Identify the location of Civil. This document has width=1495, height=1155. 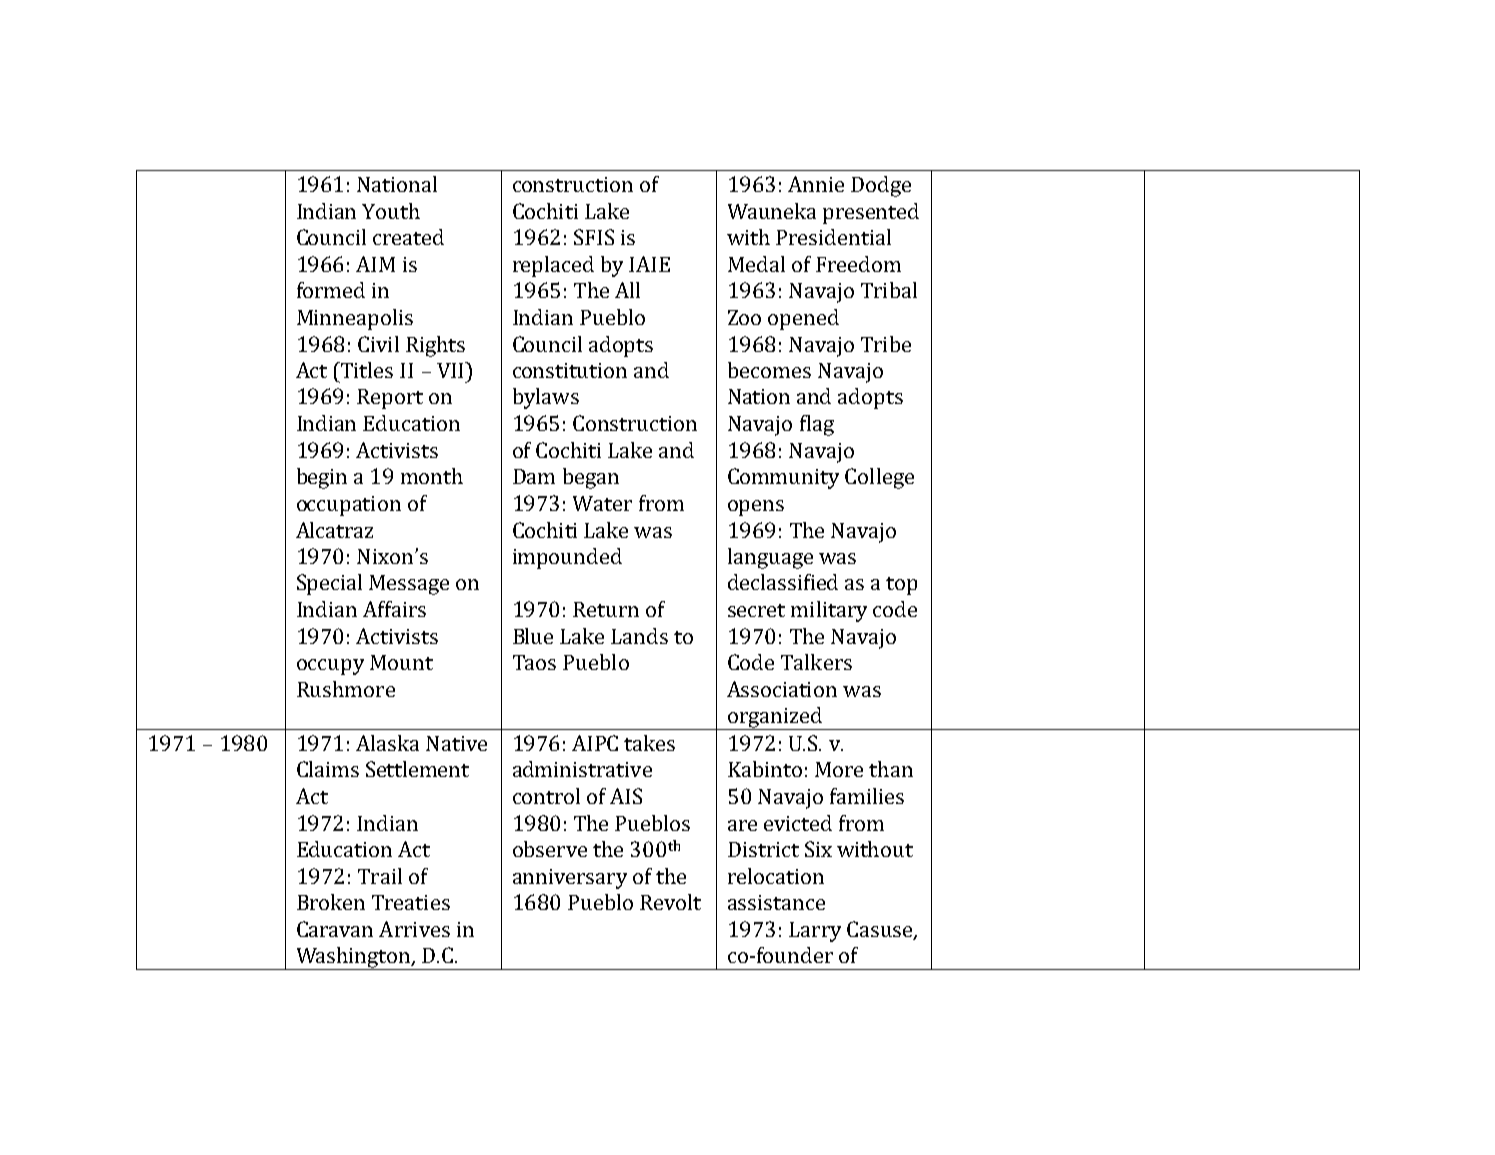
(378, 344).
